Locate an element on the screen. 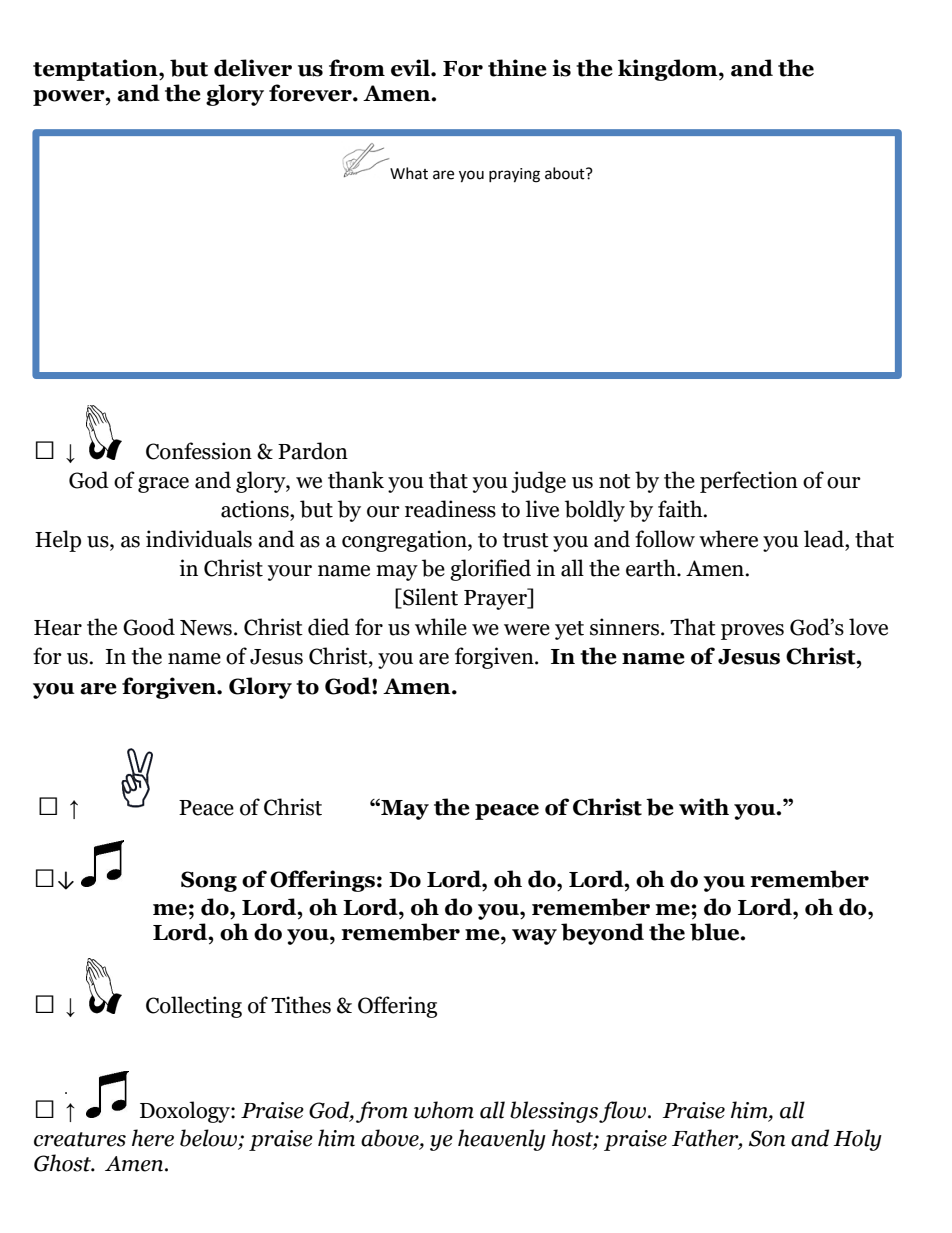 The width and height of the screenshot is (952, 1233). perfection is located at coordinates (749, 482).
